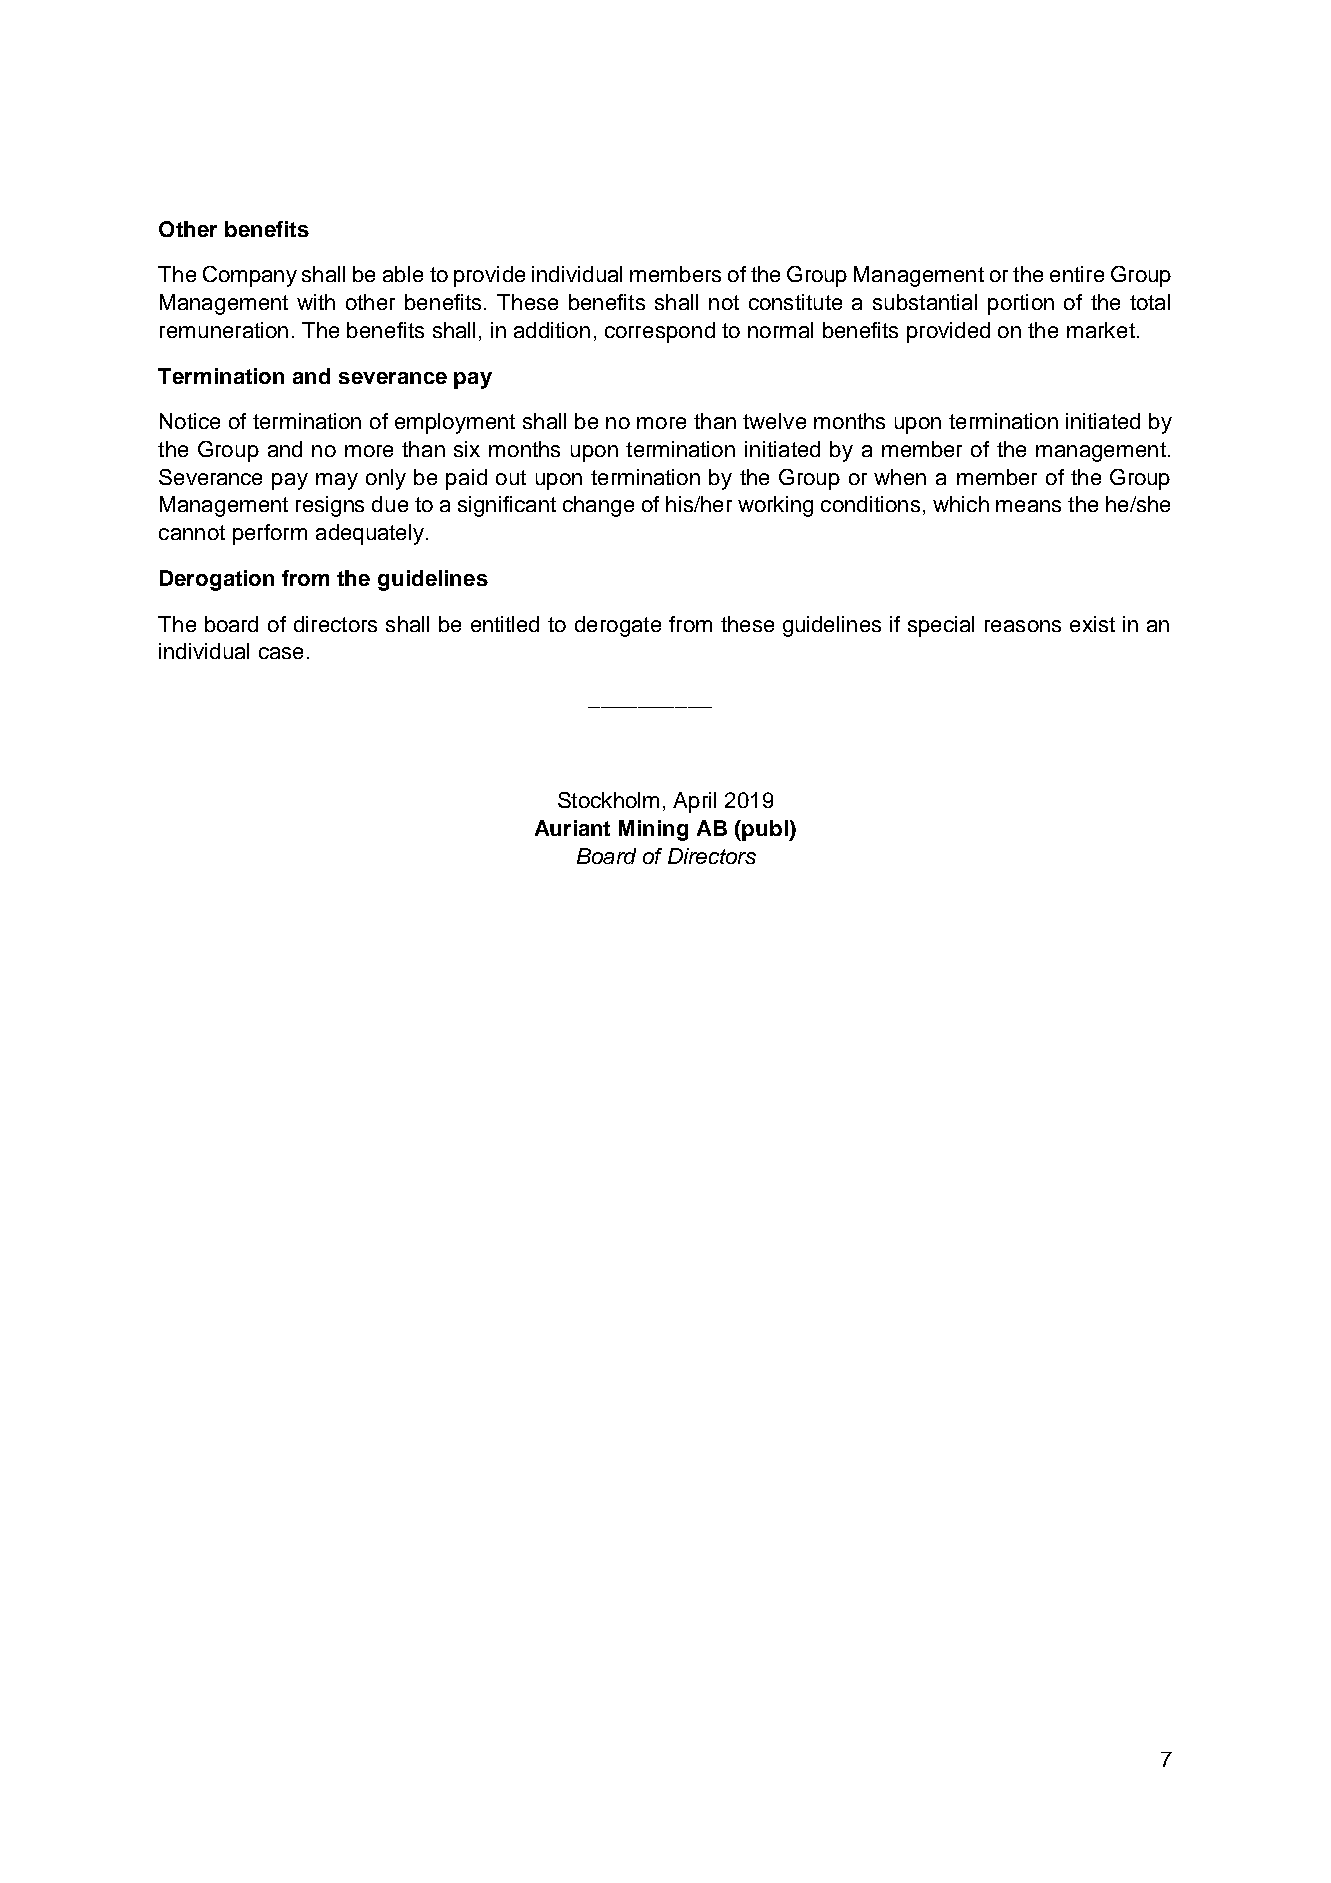  What do you see at coordinates (795, 302) in the image?
I see `constitute` at bounding box center [795, 302].
